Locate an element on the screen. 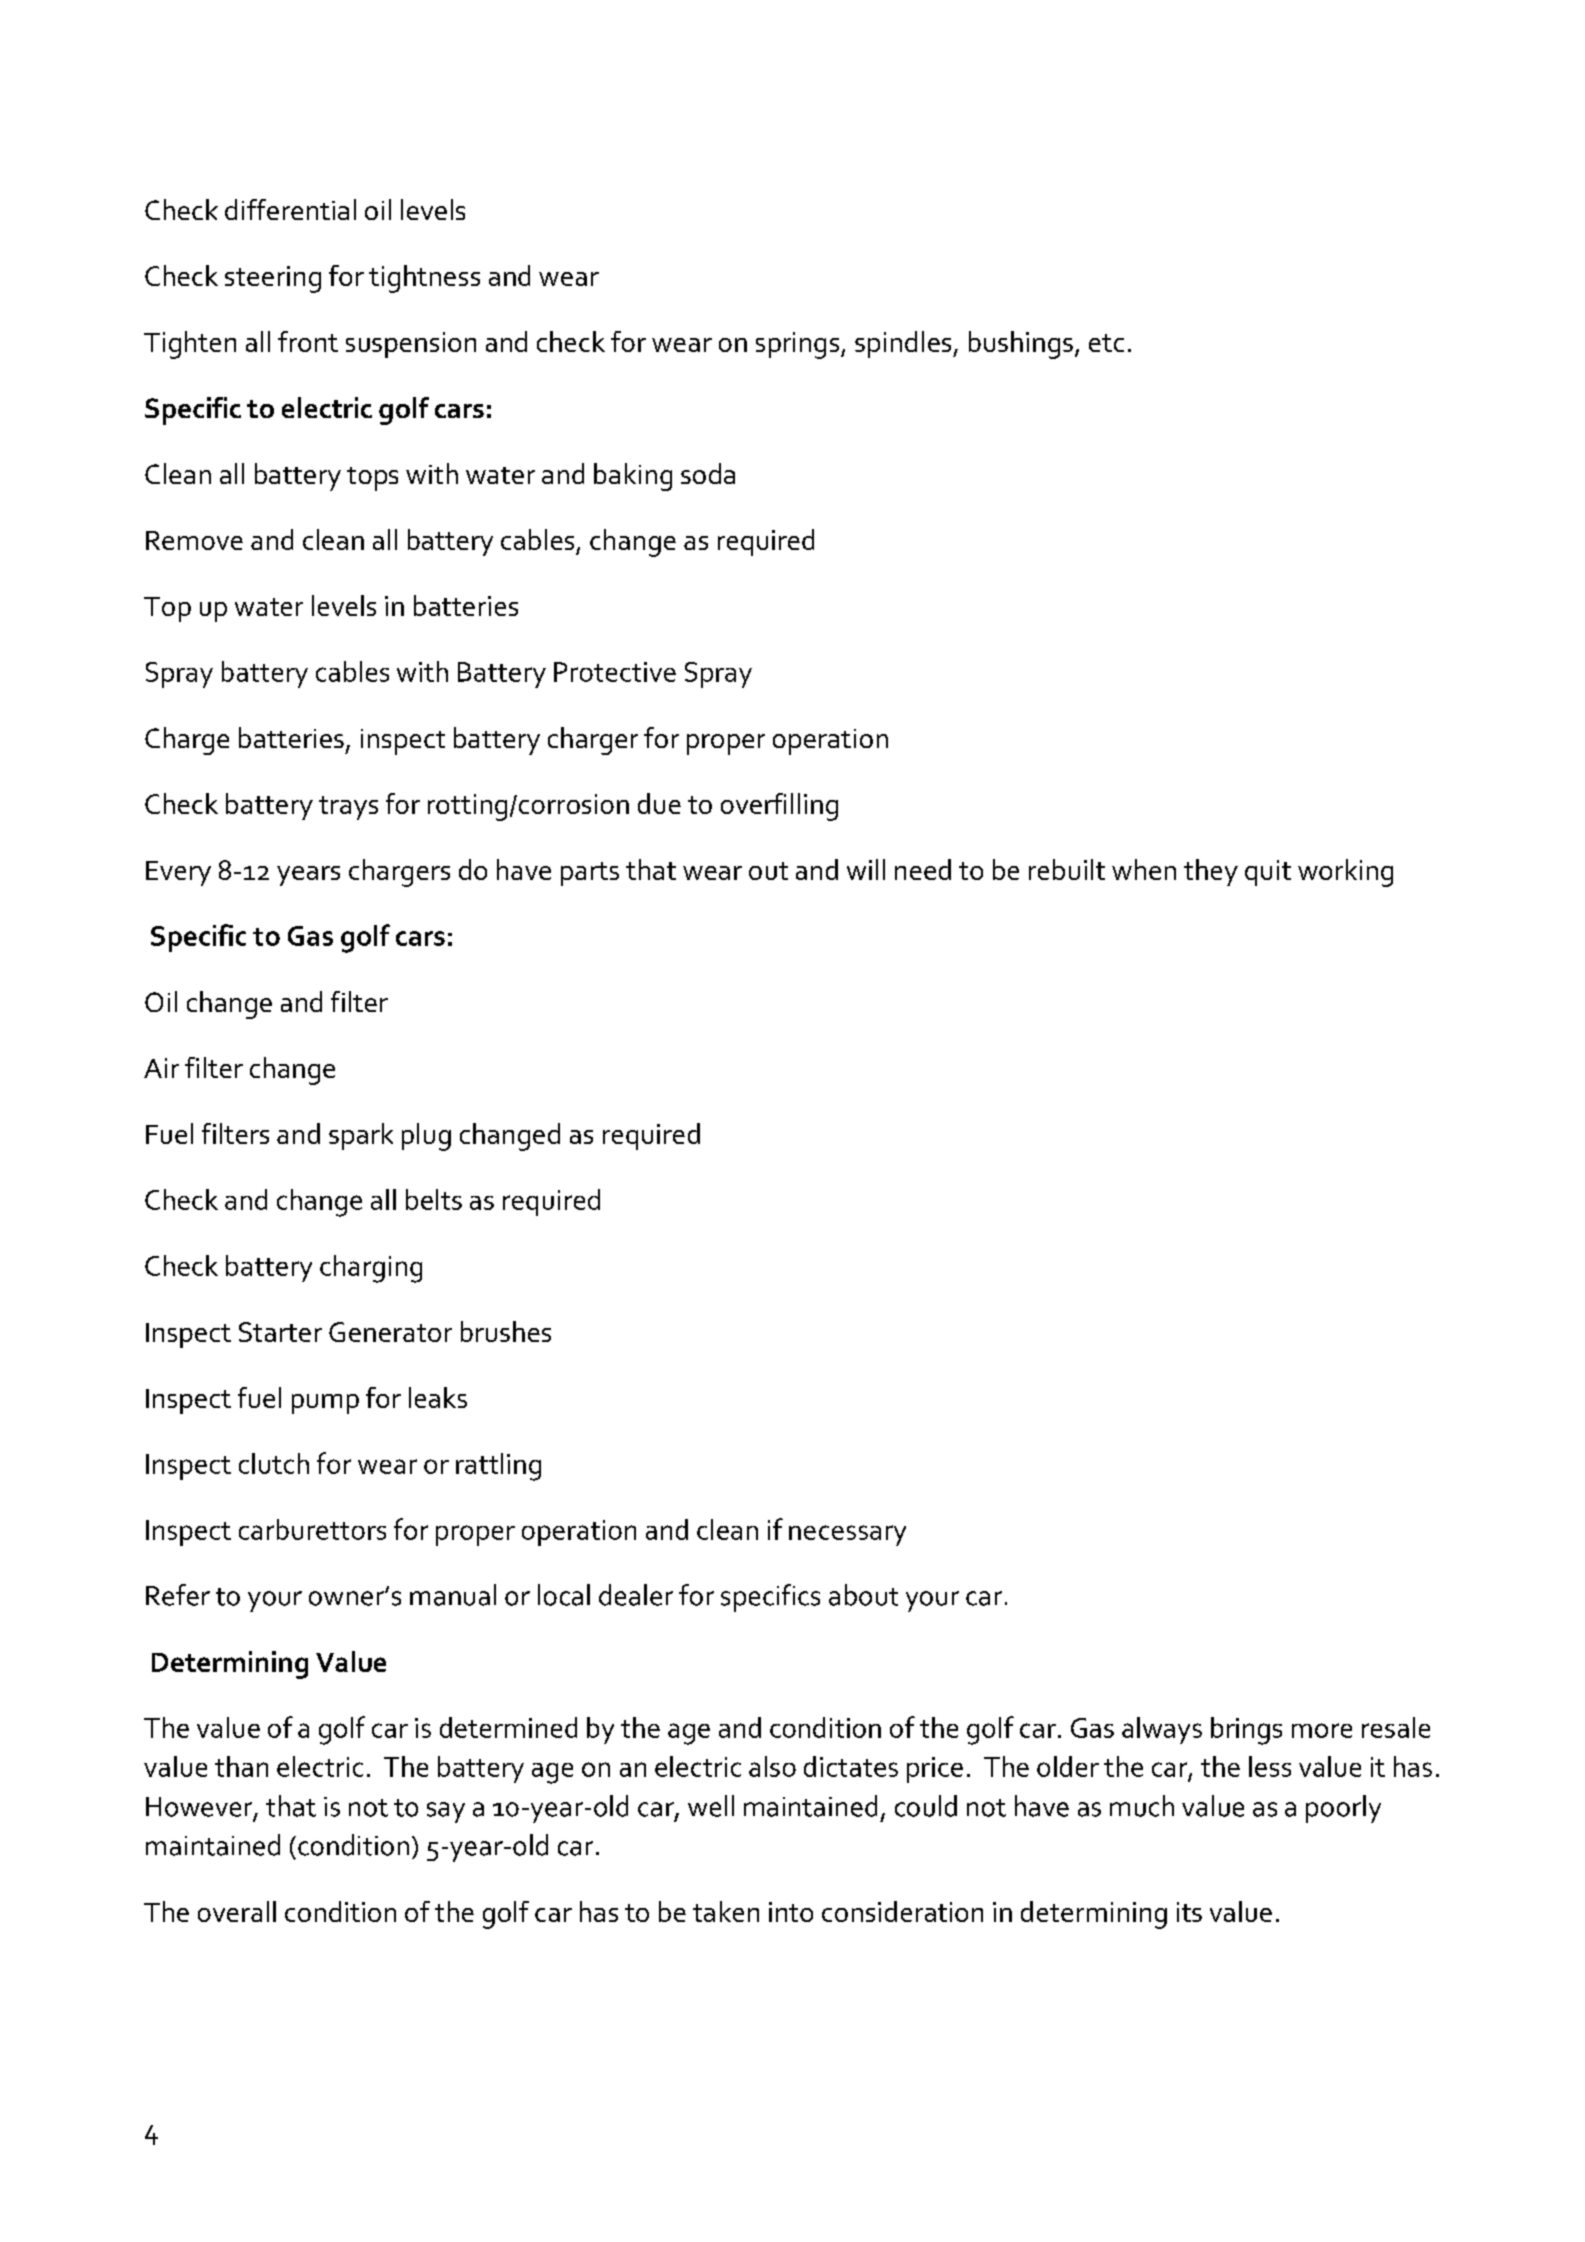 This screenshot has width=1585, height=2242. into is located at coordinates (791, 1912).
